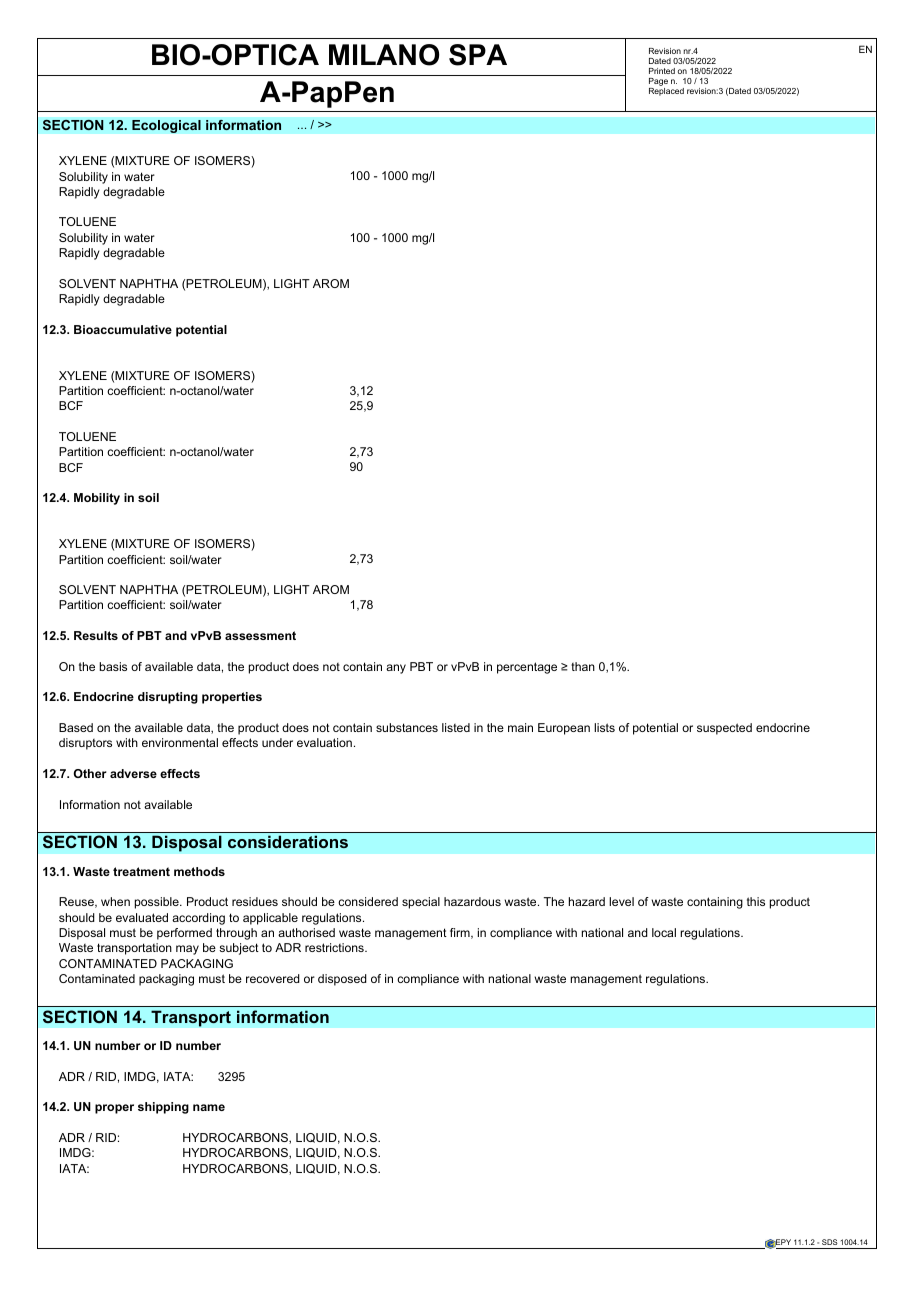 The image size is (924, 1309). Describe the element at coordinates (209, 1107) in the screenshot. I see `name` at that location.
